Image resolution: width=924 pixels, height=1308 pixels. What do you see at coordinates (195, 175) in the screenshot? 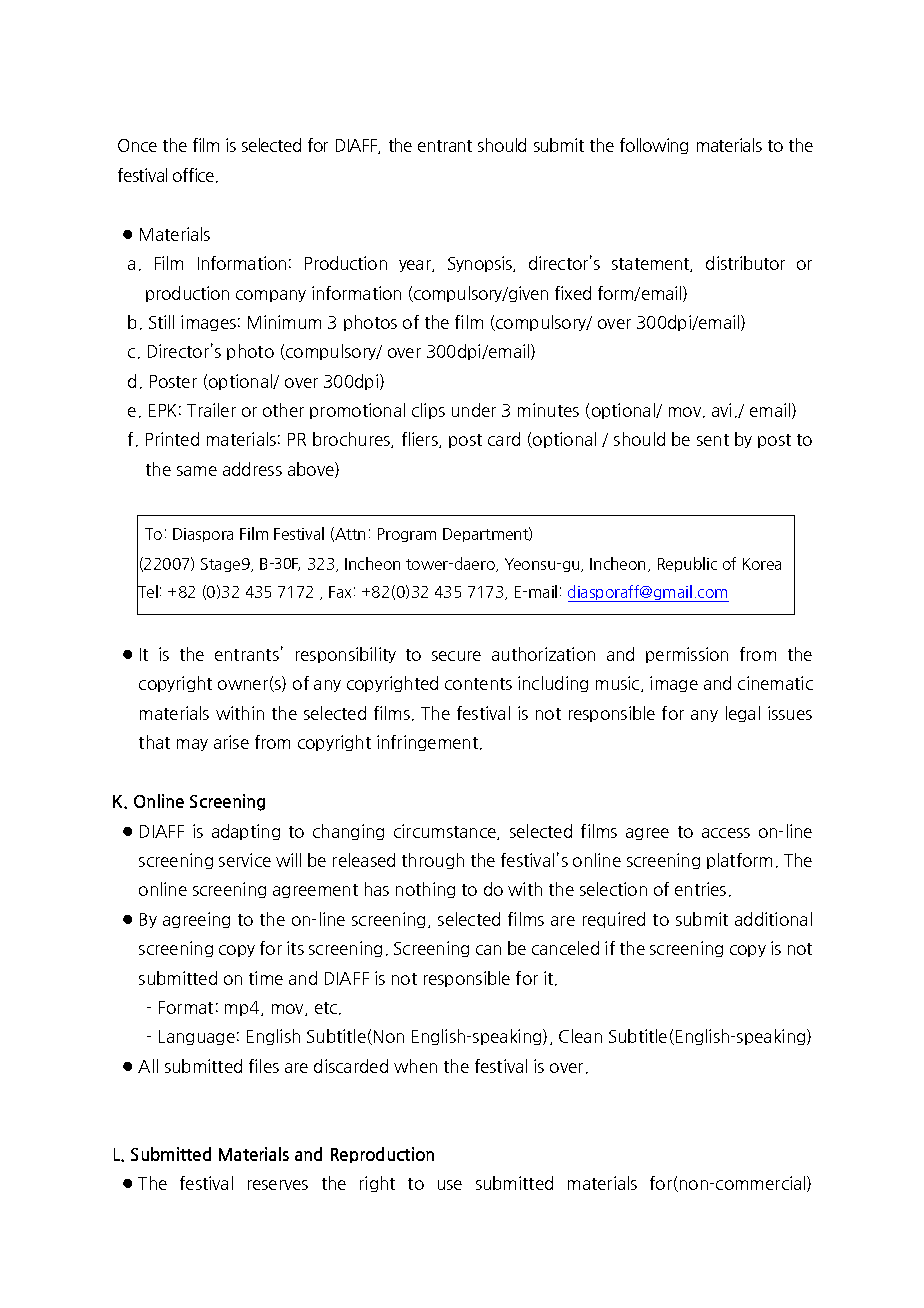
I see `office` at bounding box center [195, 175].
